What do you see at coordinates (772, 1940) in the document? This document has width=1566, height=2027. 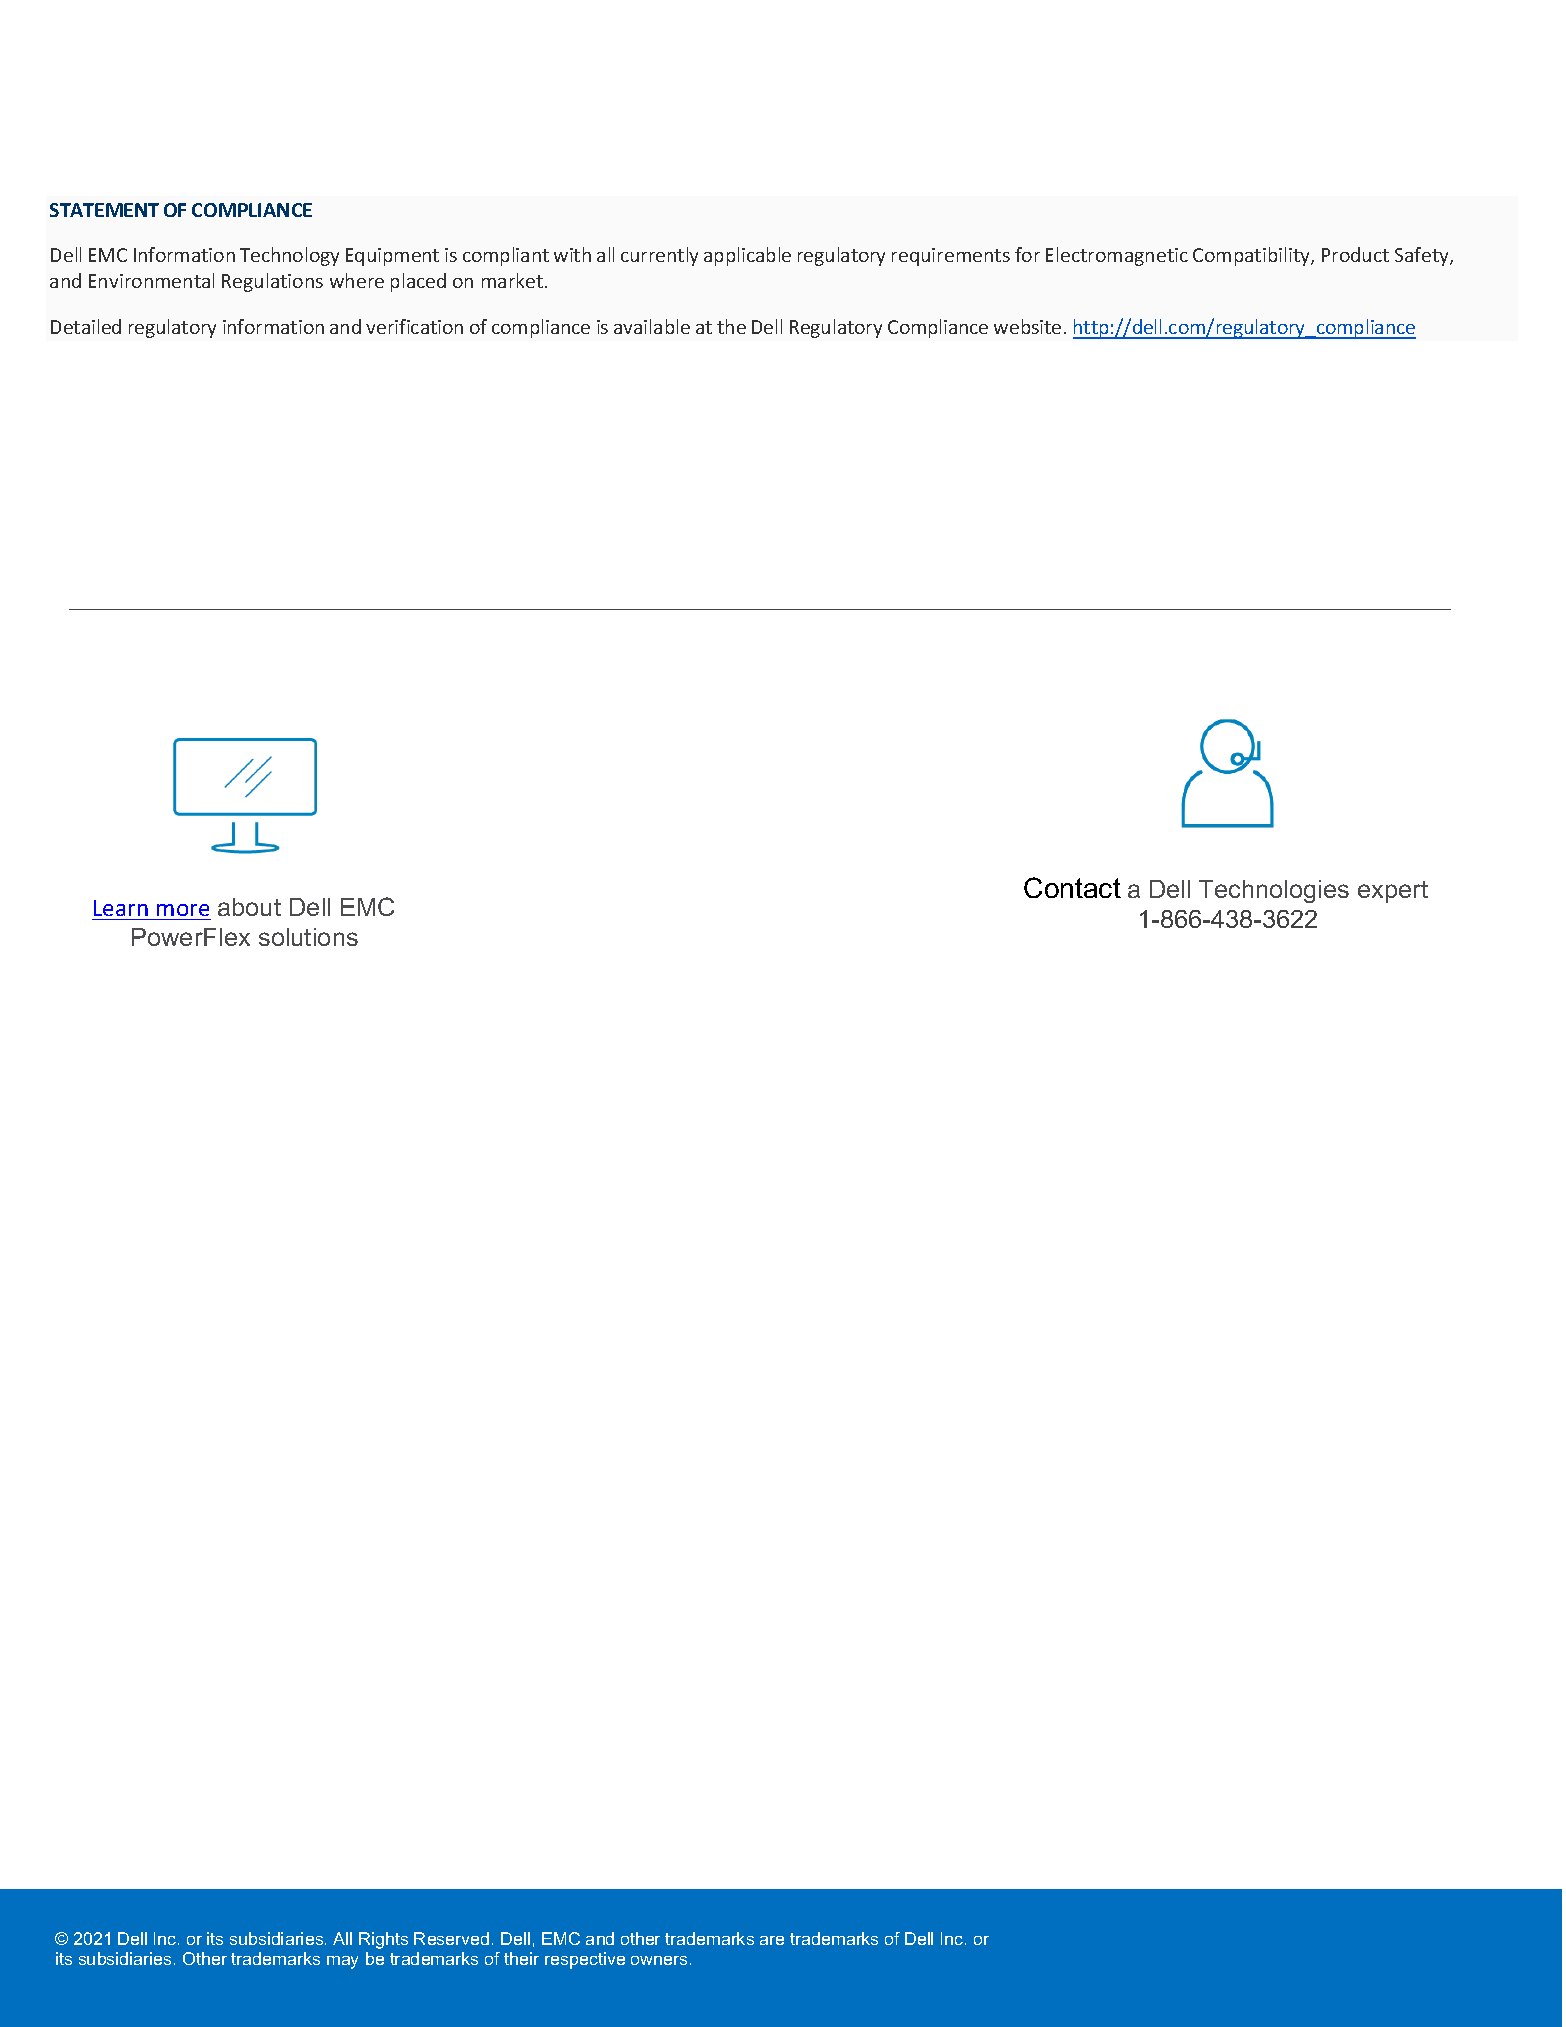 I see `are` at bounding box center [772, 1940].
